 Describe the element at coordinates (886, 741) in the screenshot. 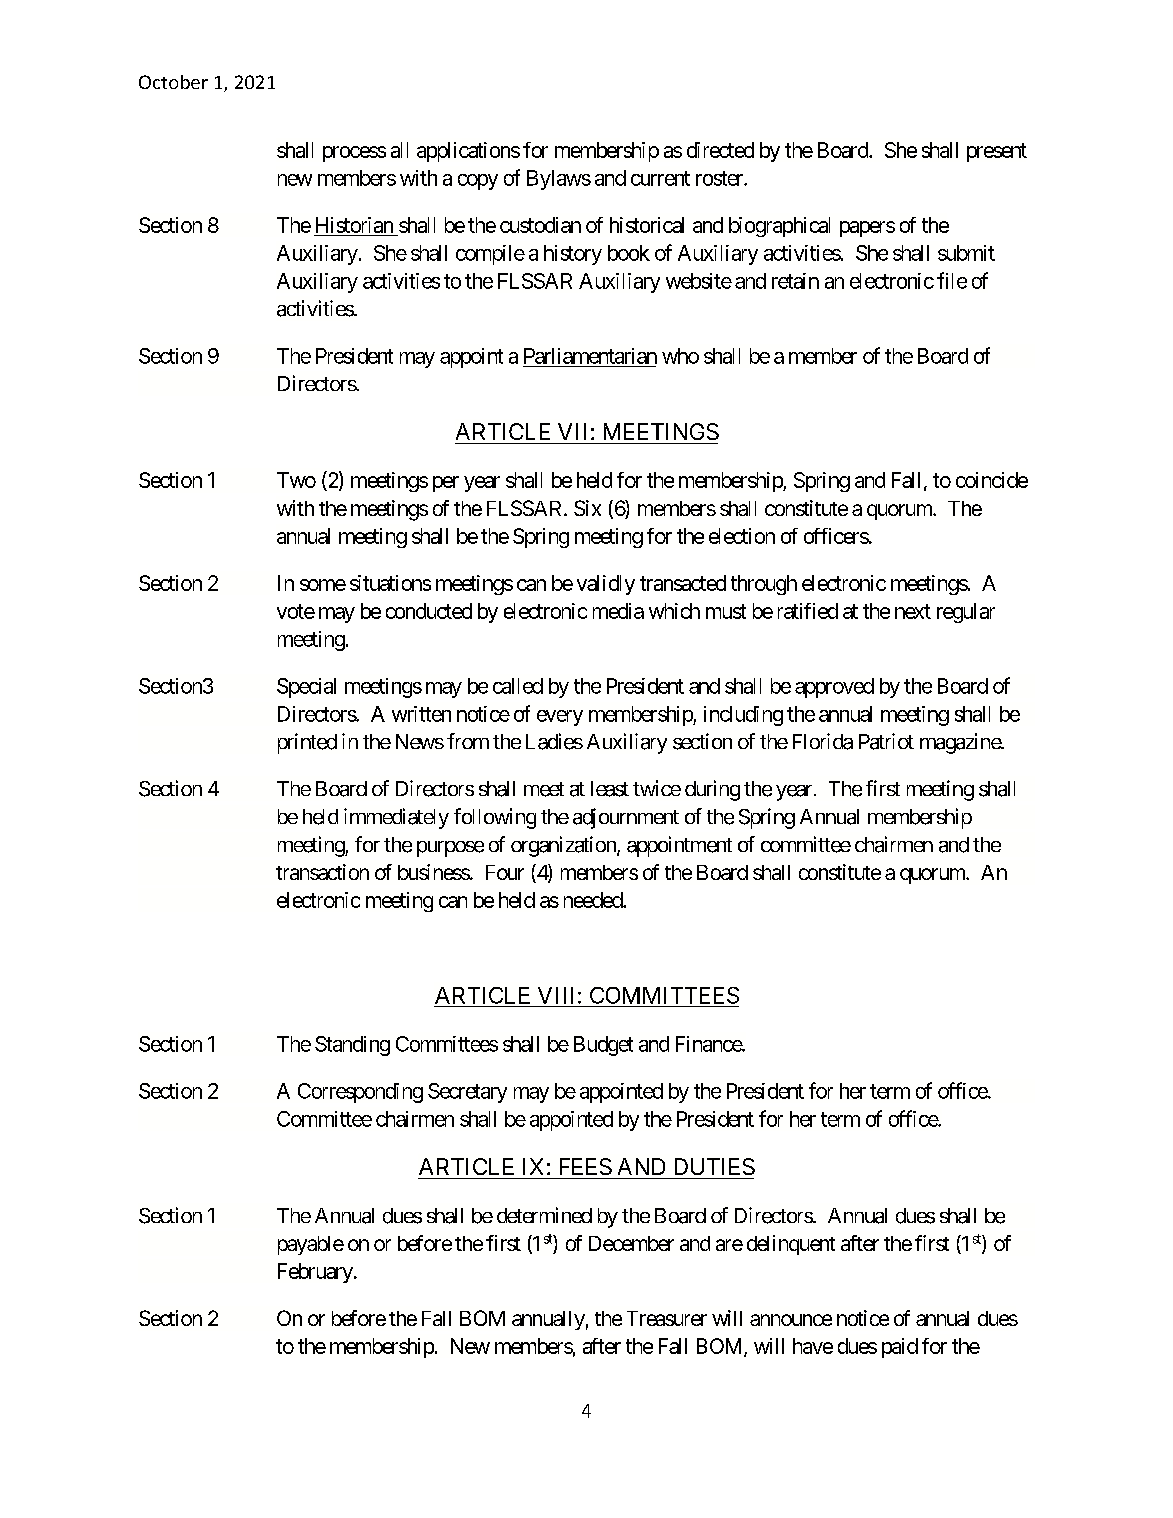

I see `Patriot` at that location.
